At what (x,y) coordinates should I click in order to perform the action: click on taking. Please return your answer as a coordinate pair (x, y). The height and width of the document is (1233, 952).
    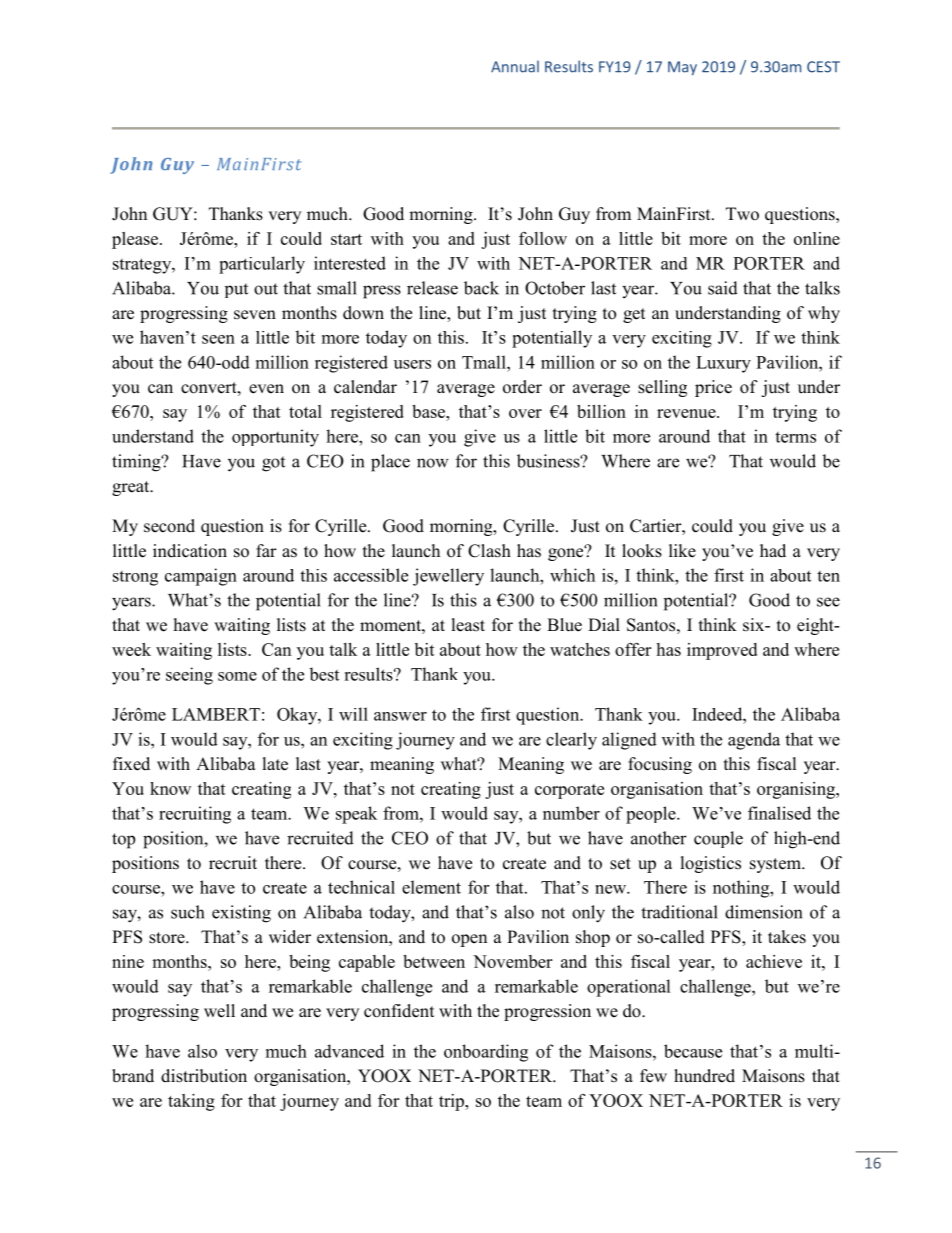
    Looking at the image, I should click on (191, 1102).
